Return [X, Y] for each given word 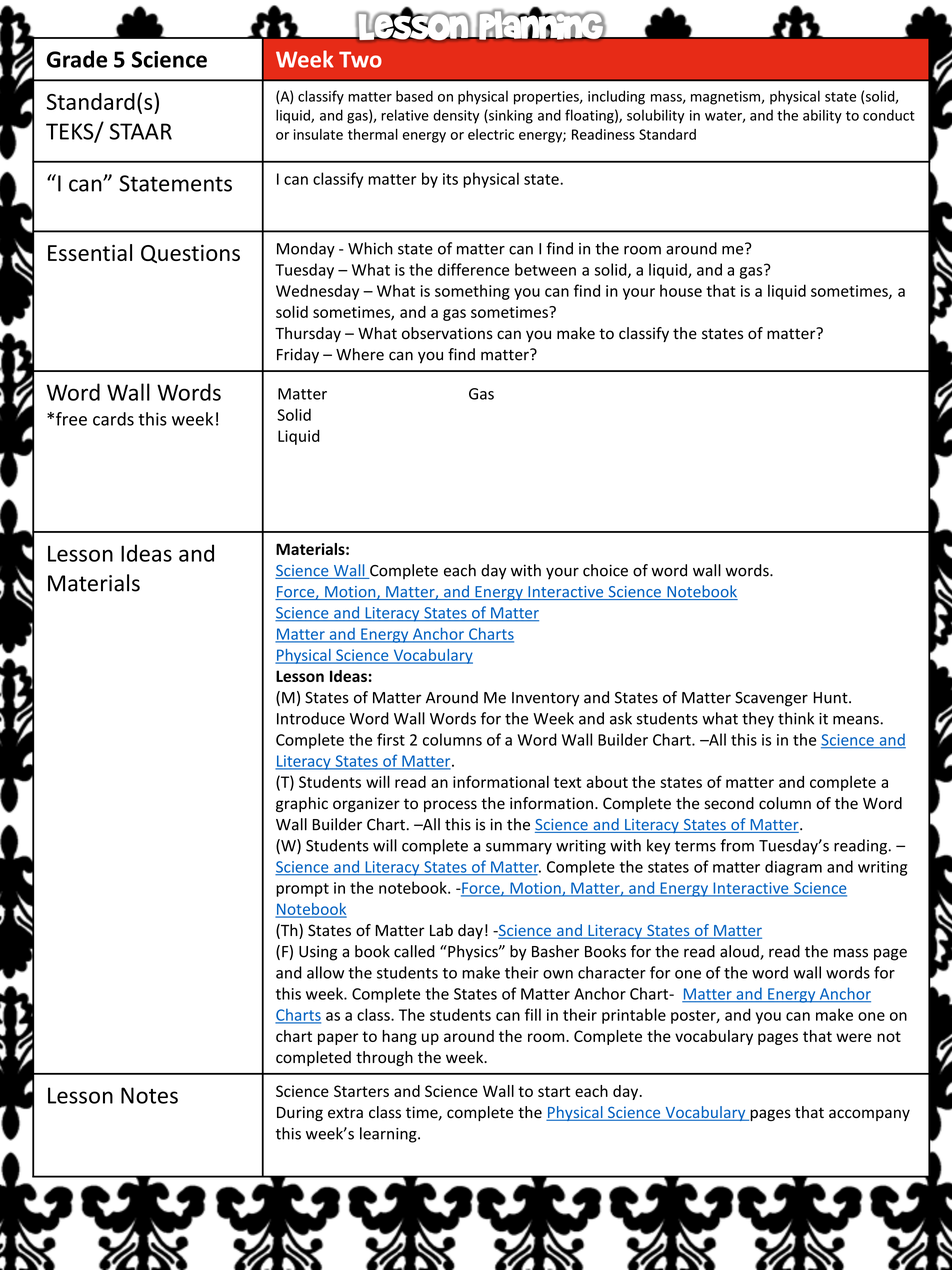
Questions [190, 254]
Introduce [311, 718]
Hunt [832, 698]
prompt [302, 890]
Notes [149, 1095]
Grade [77, 59]
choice [605, 570]
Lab [441, 930]
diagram [793, 868]
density [456, 116]
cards [113, 419]
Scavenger [771, 699]
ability [822, 116]
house [681, 290]
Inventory [546, 699]
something [472, 292]
